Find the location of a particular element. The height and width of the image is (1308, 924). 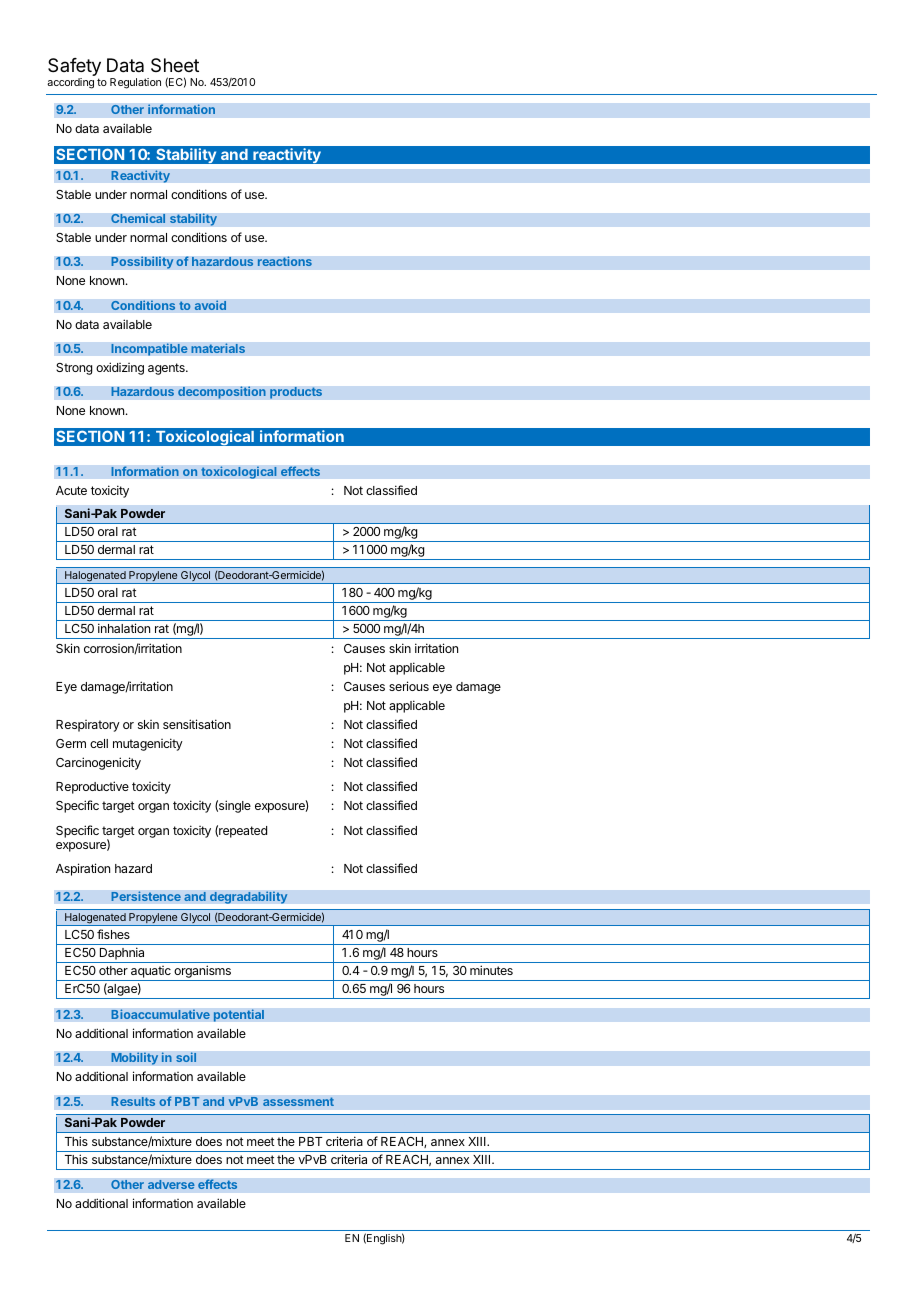

Results is located at coordinates (133, 1101).
